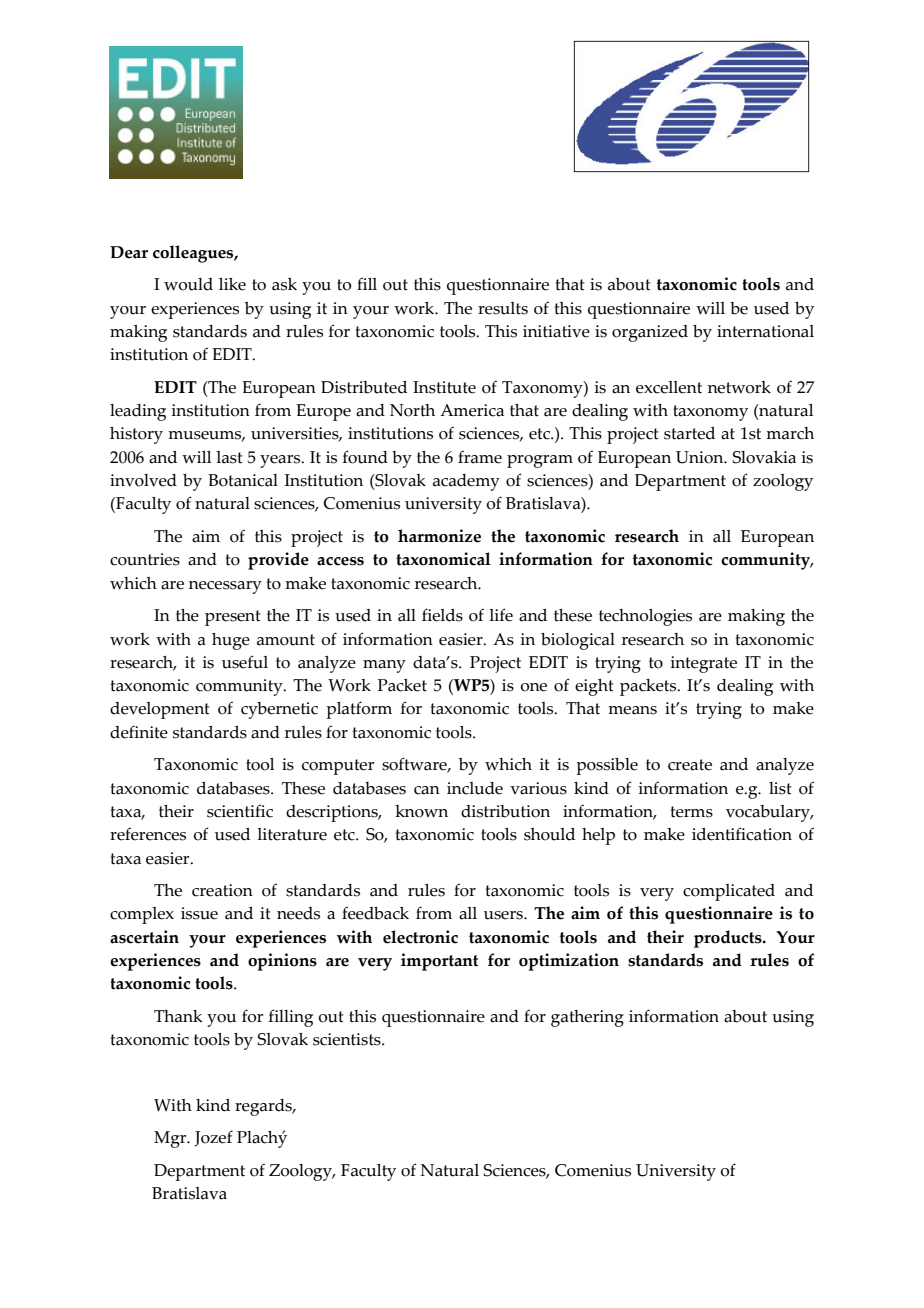  I want to click on users, so click(504, 915).
